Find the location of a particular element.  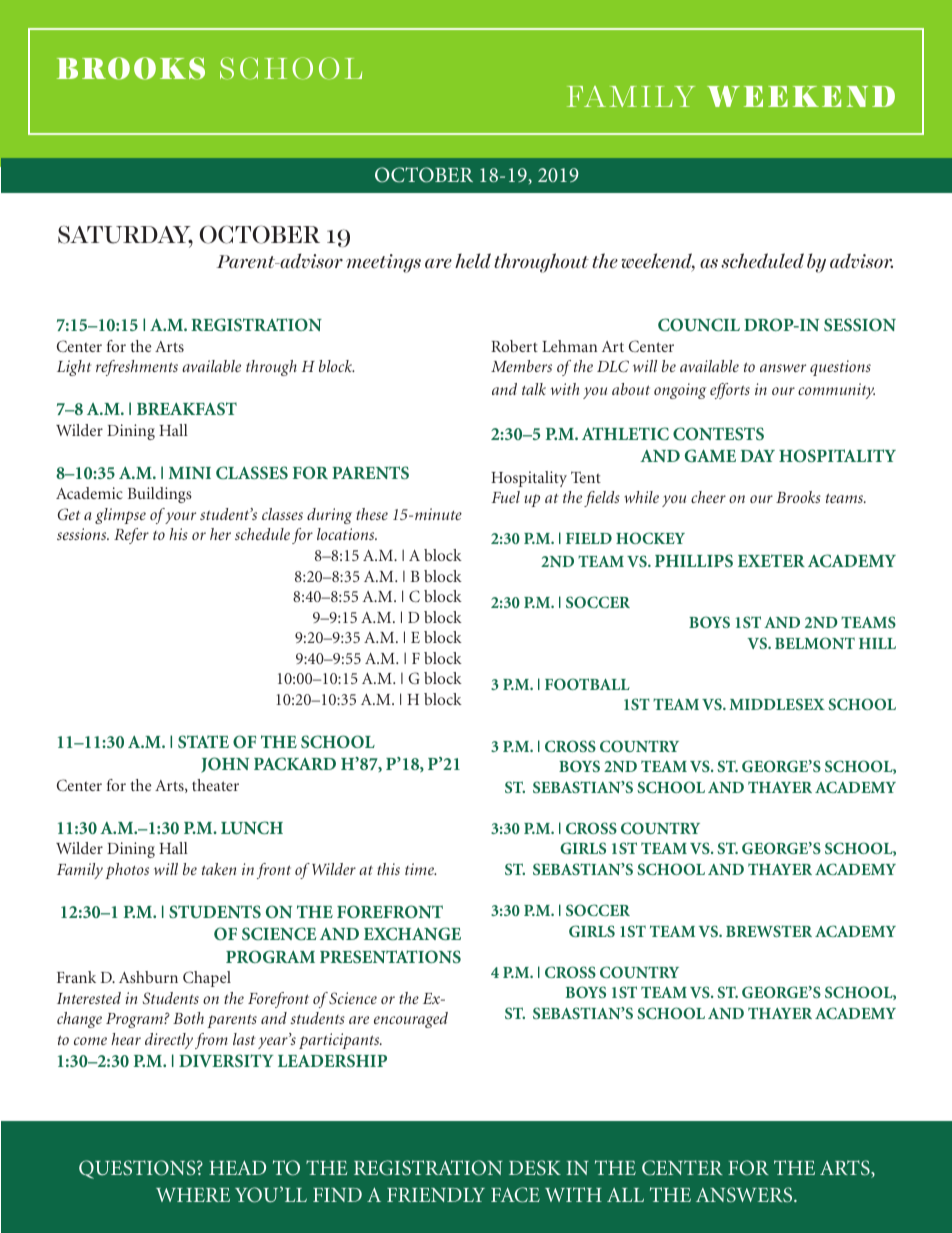

BREWSTER is located at coordinates (769, 931).
